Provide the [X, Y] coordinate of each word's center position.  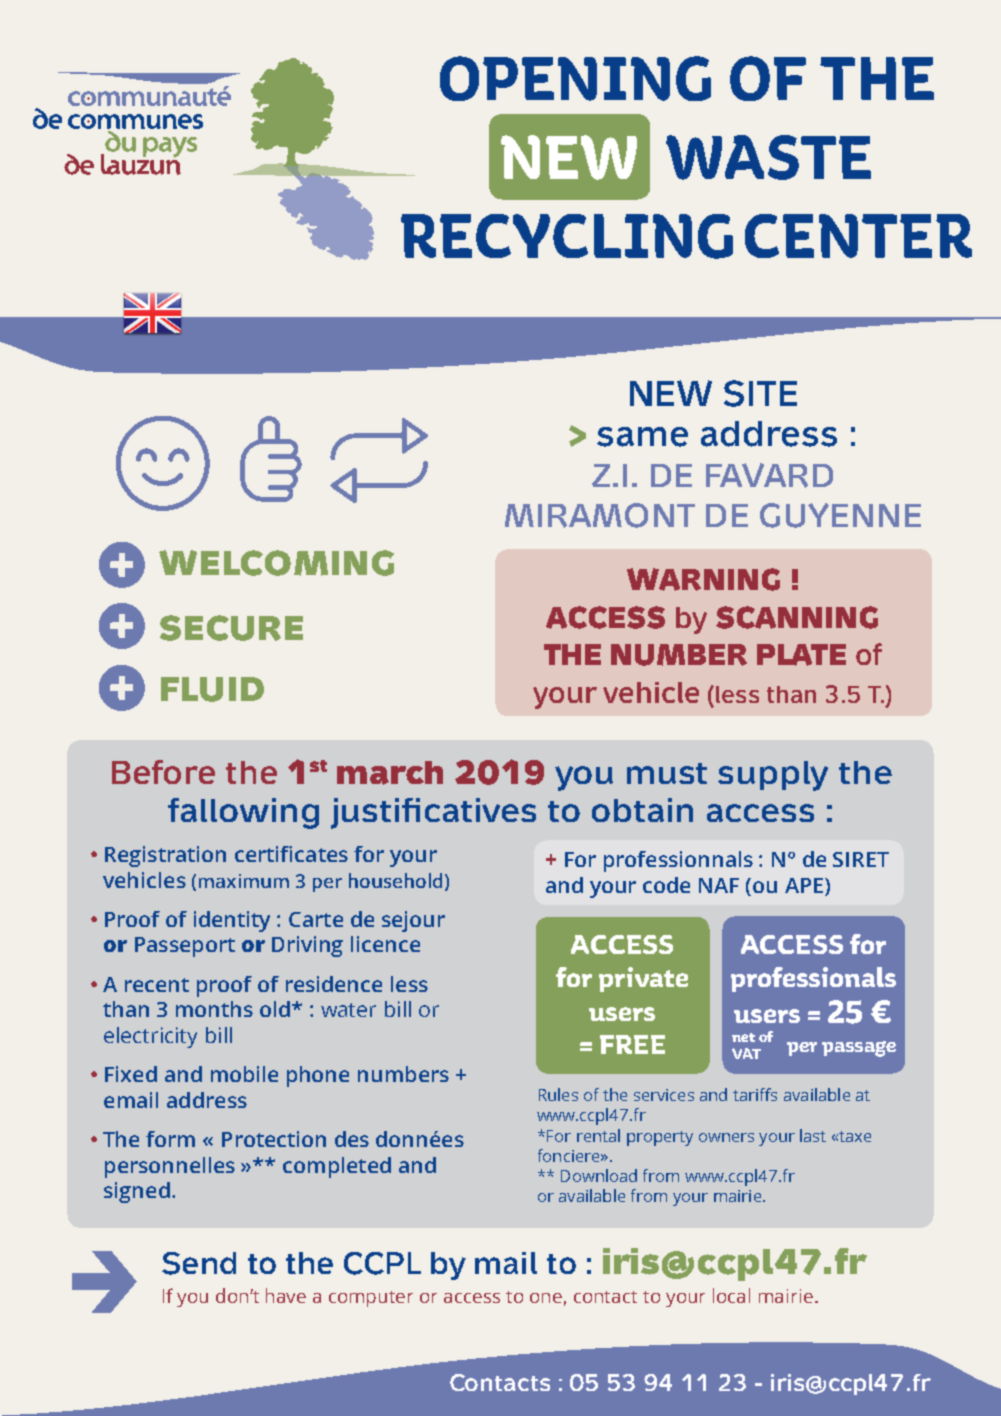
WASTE [768, 157]
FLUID [212, 689]
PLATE [801, 655]
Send [199, 1263]
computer [371, 1299]
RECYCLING [567, 236]
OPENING [575, 78]
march [390, 773]
